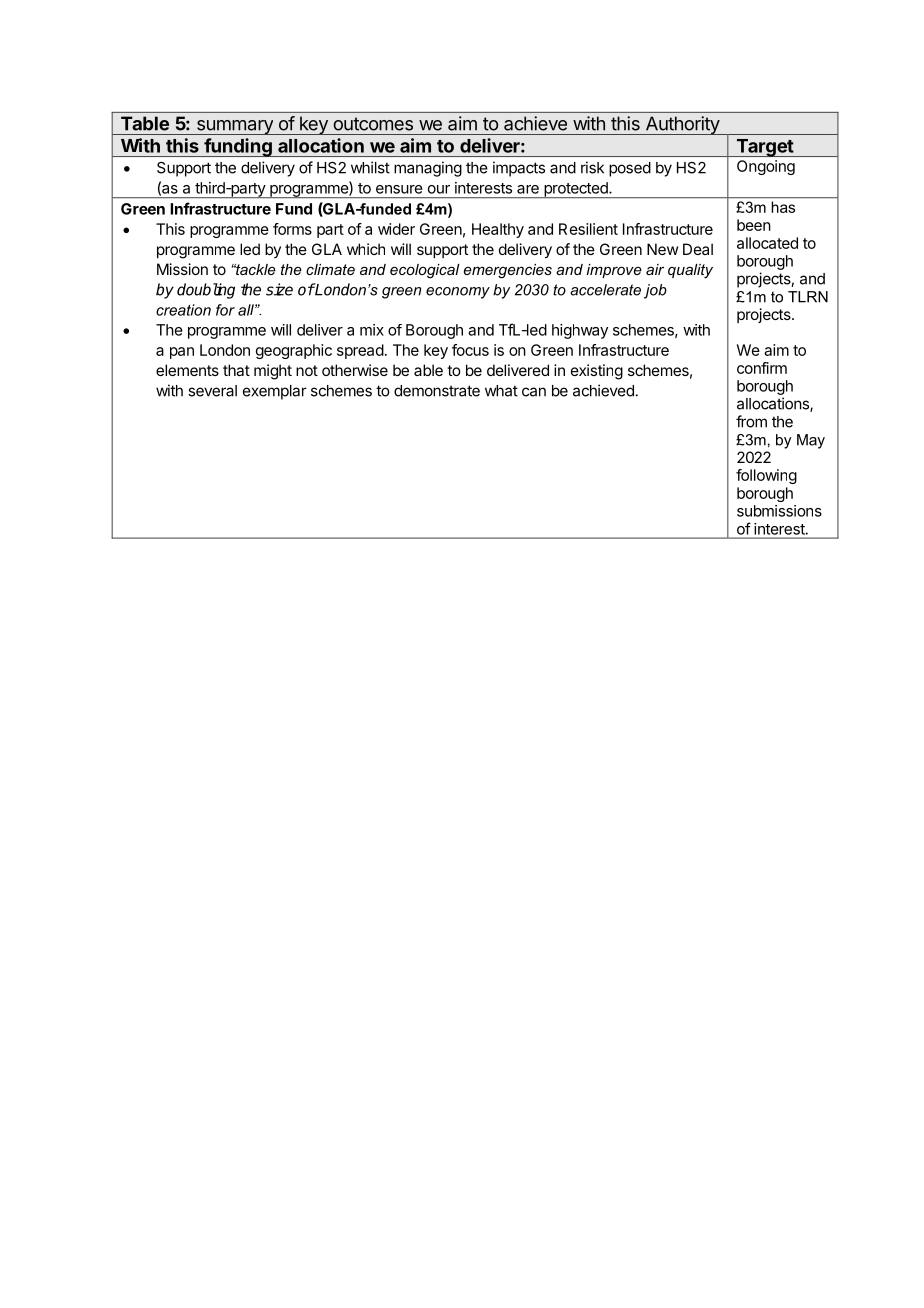 The image size is (924, 1308). What do you see at coordinates (754, 225) in the screenshot?
I see `been` at bounding box center [754, 225].
